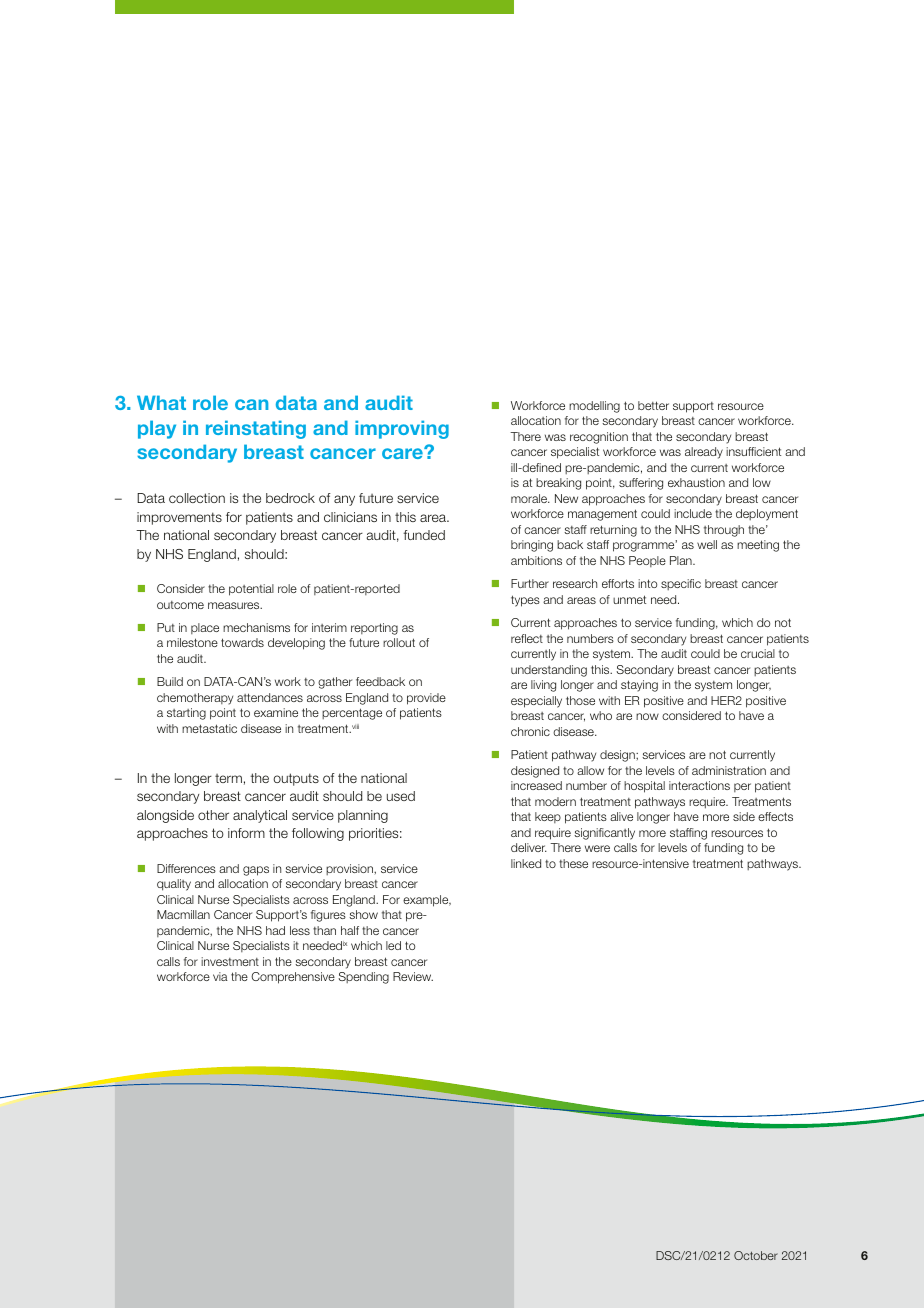  What do you see at coordinates (704, 453) in the document?
I see `already` at bounding box center [704, 453].
